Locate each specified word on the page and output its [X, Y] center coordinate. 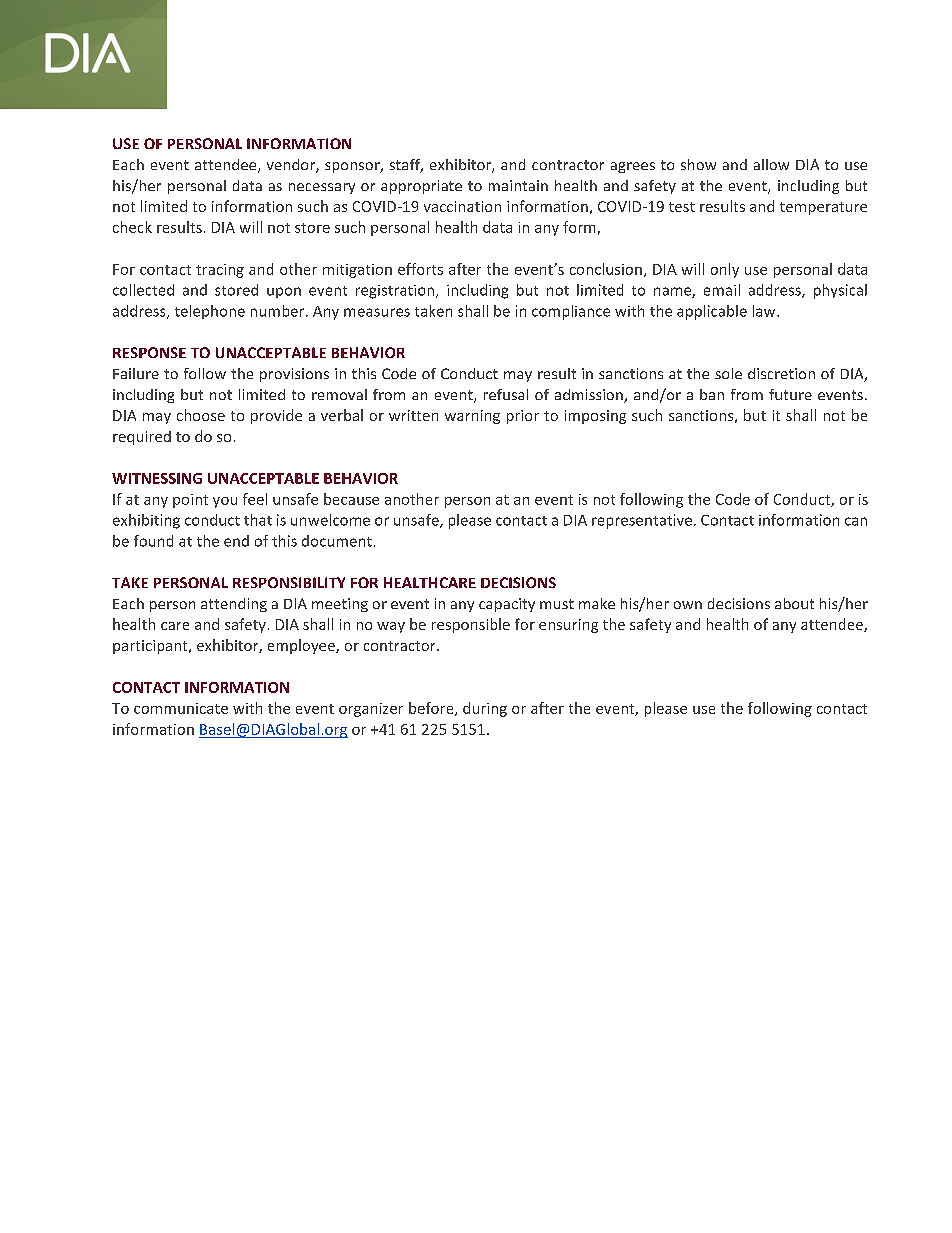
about [794, 603]
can [856, 521]
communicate [181, 708]
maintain [518, 185]
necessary [322, 188]
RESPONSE [149, 352]
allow [771, 164]
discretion [781, 373]
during [485, 709]
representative [642, 521]
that [258, 520]
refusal [506, 394]
